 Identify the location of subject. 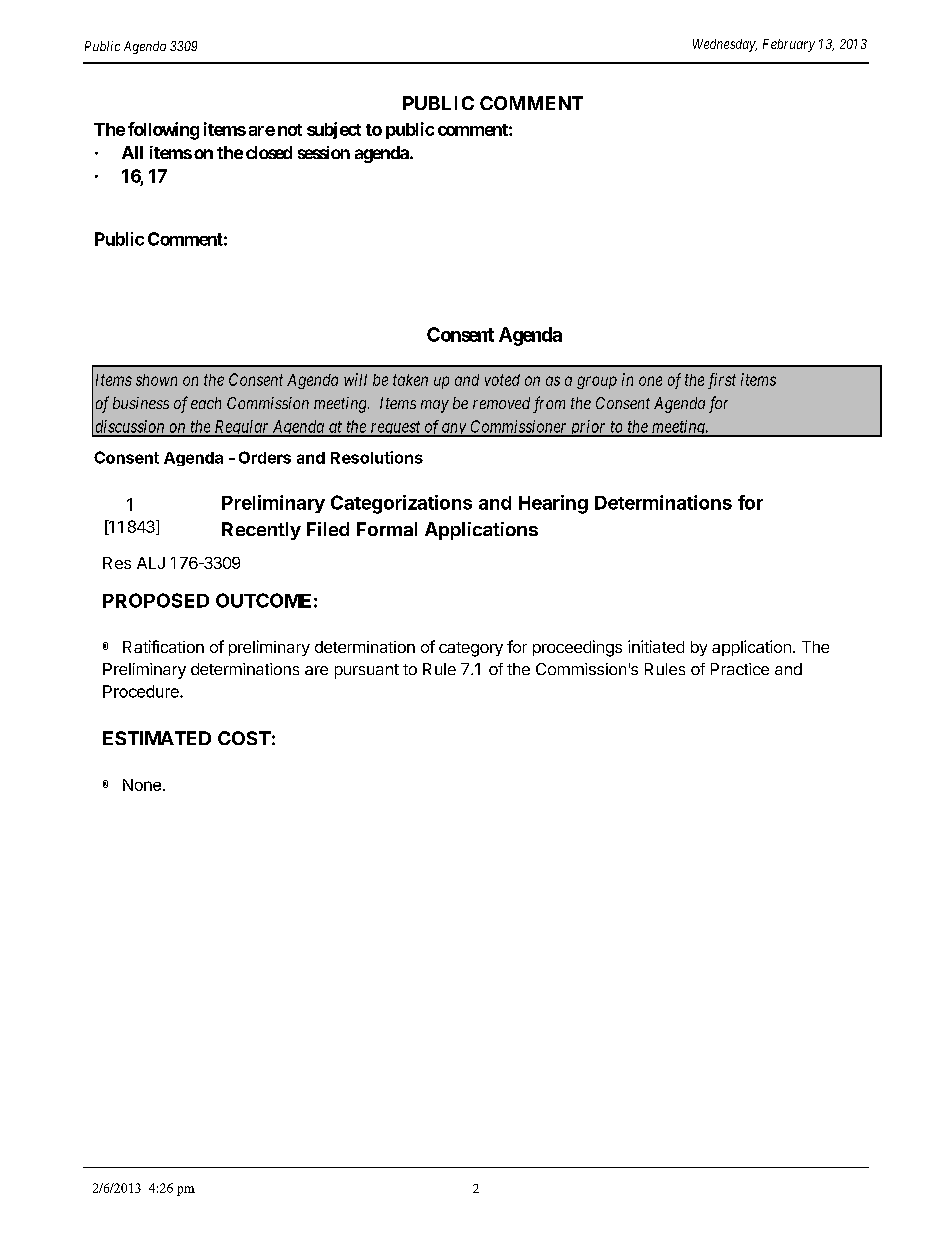
(334, 130).
